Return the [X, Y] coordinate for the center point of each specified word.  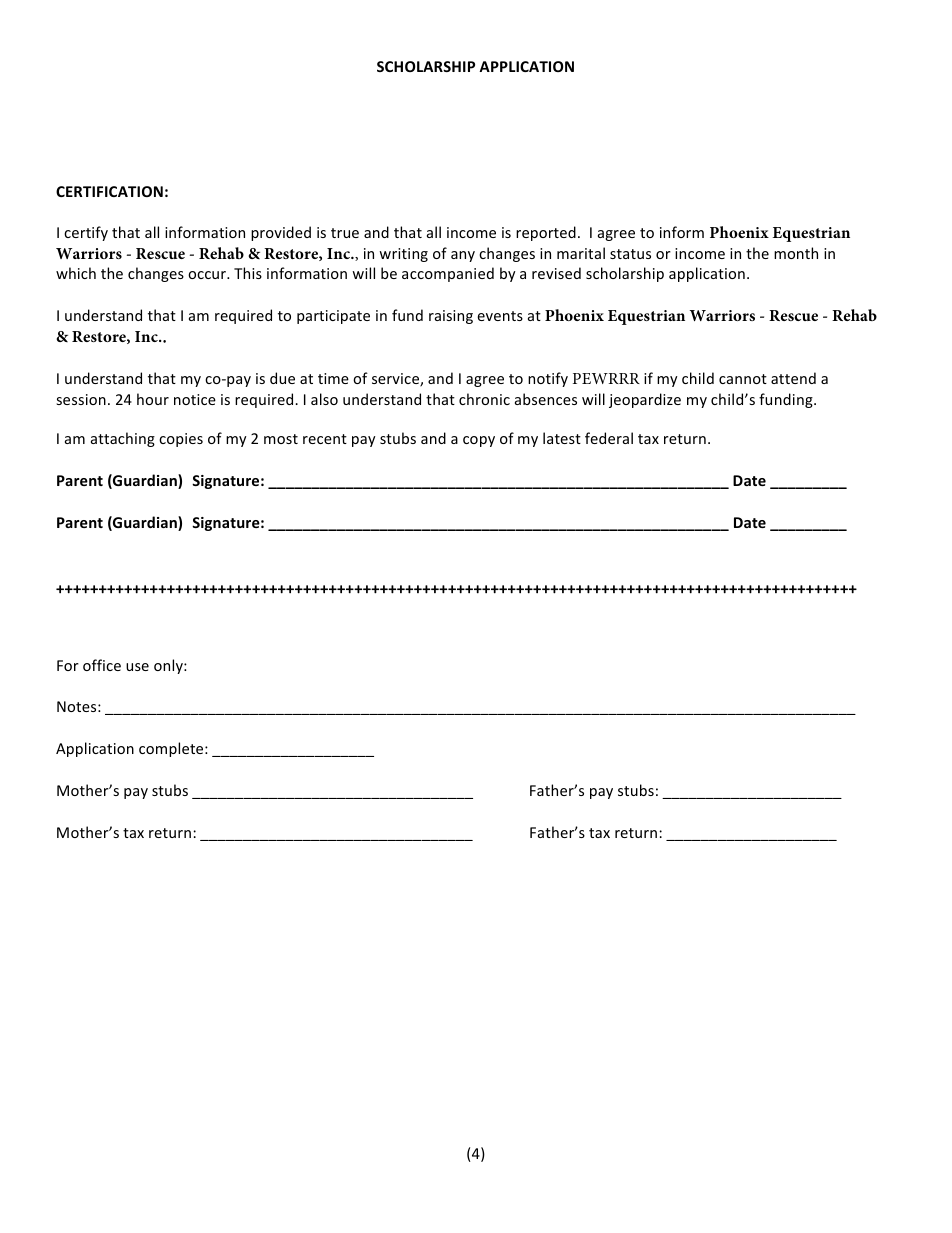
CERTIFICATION [109, 191]
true [345, 233]
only [169, 666]
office [102, 665]
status [630, 254]
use [137, 667]
